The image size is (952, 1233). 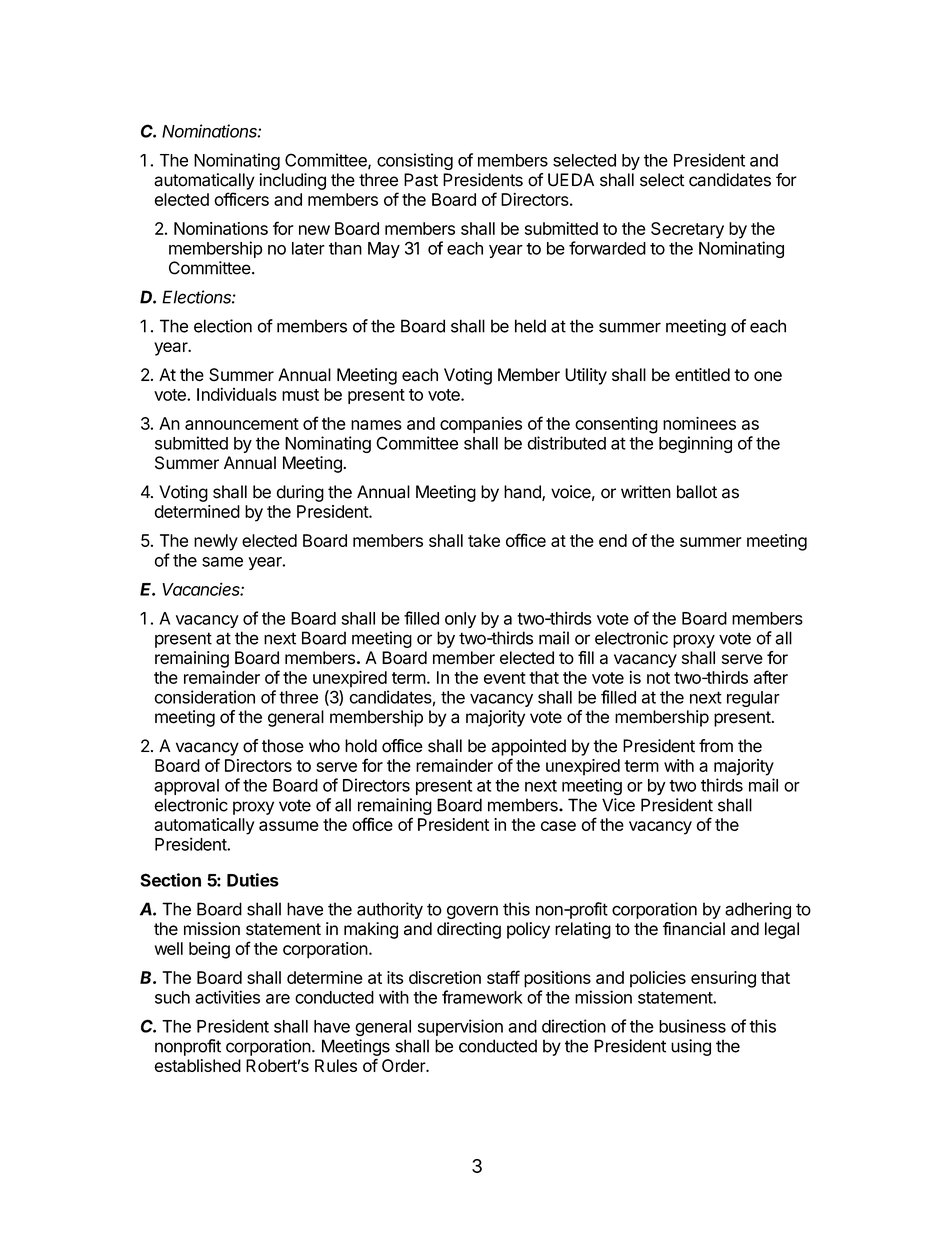 I want to click on Vice, so click(x=618, y=805).
